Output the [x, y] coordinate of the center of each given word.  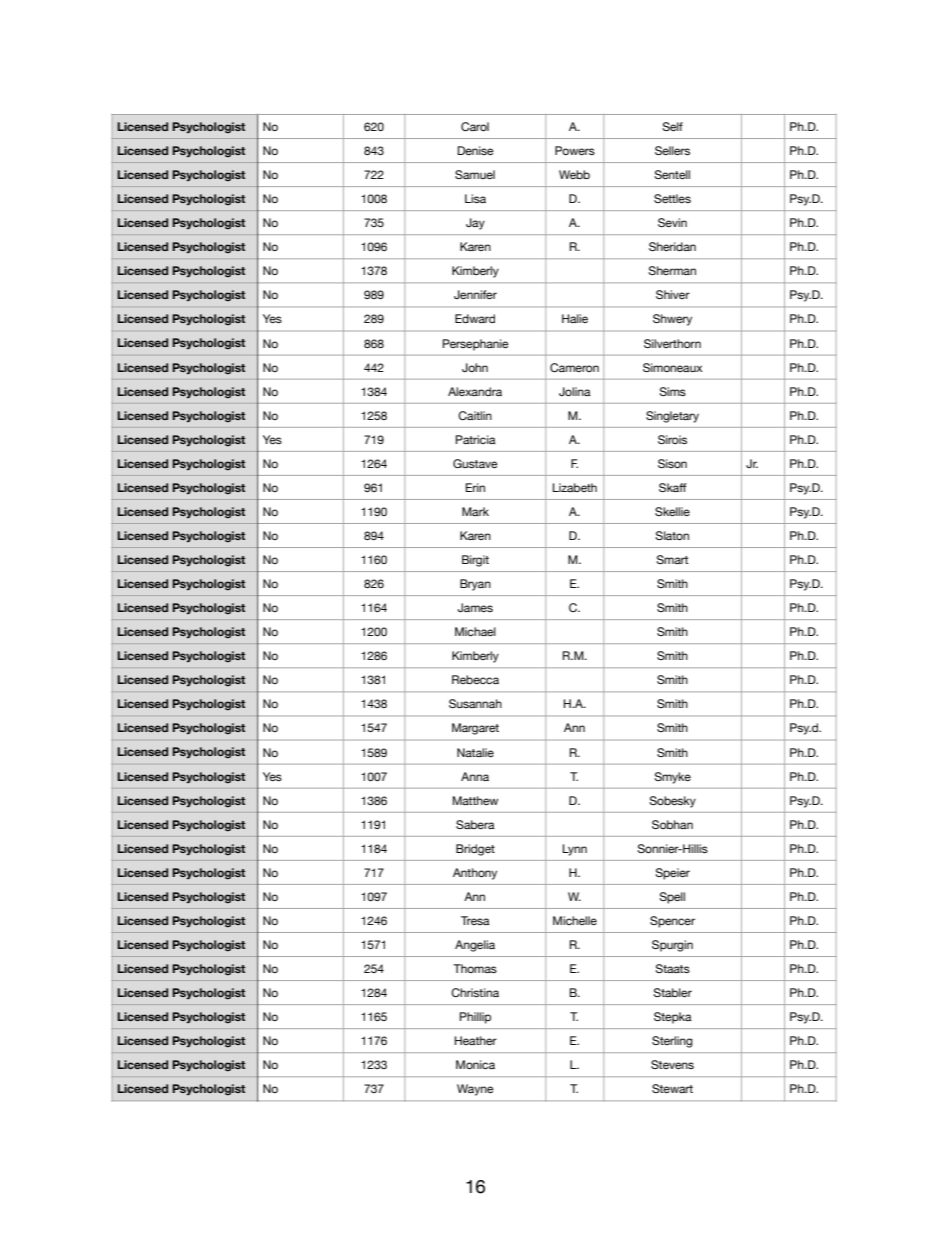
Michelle [575, 920]
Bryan [475, 585]
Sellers [672, 150]
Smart [672, 559]
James [475, 607]
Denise [476, 150]
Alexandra [475, 391]
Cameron [574, 367]
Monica [475, 1064]
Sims [672, 391]
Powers [575, 150]
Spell [672, 898]
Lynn [575, 850]
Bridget [475, 850]
